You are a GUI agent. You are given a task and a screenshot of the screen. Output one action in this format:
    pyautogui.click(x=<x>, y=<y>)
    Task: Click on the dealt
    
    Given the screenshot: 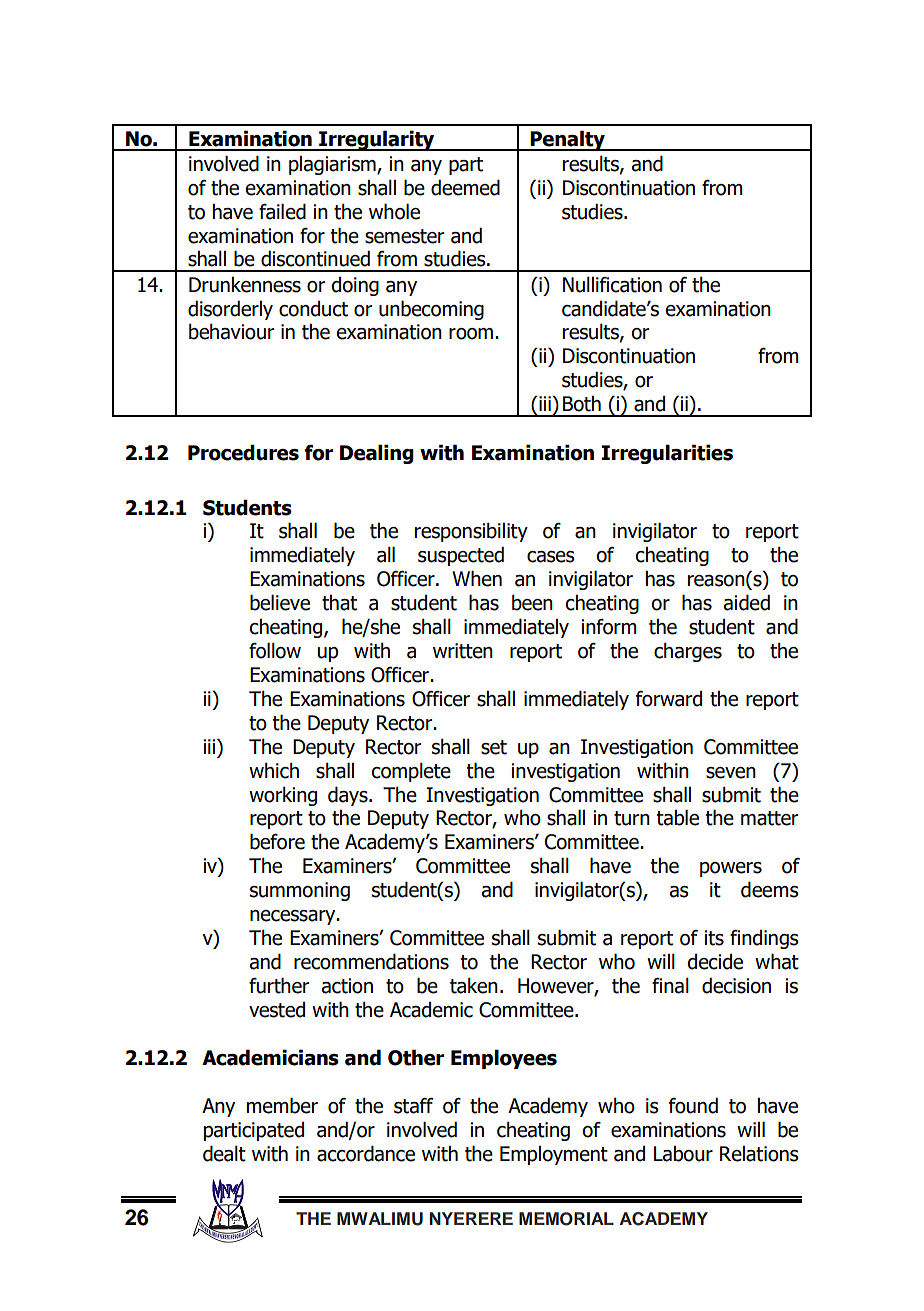 What is the action you would take?
    pyautogui.click(x=224, y=1153)
